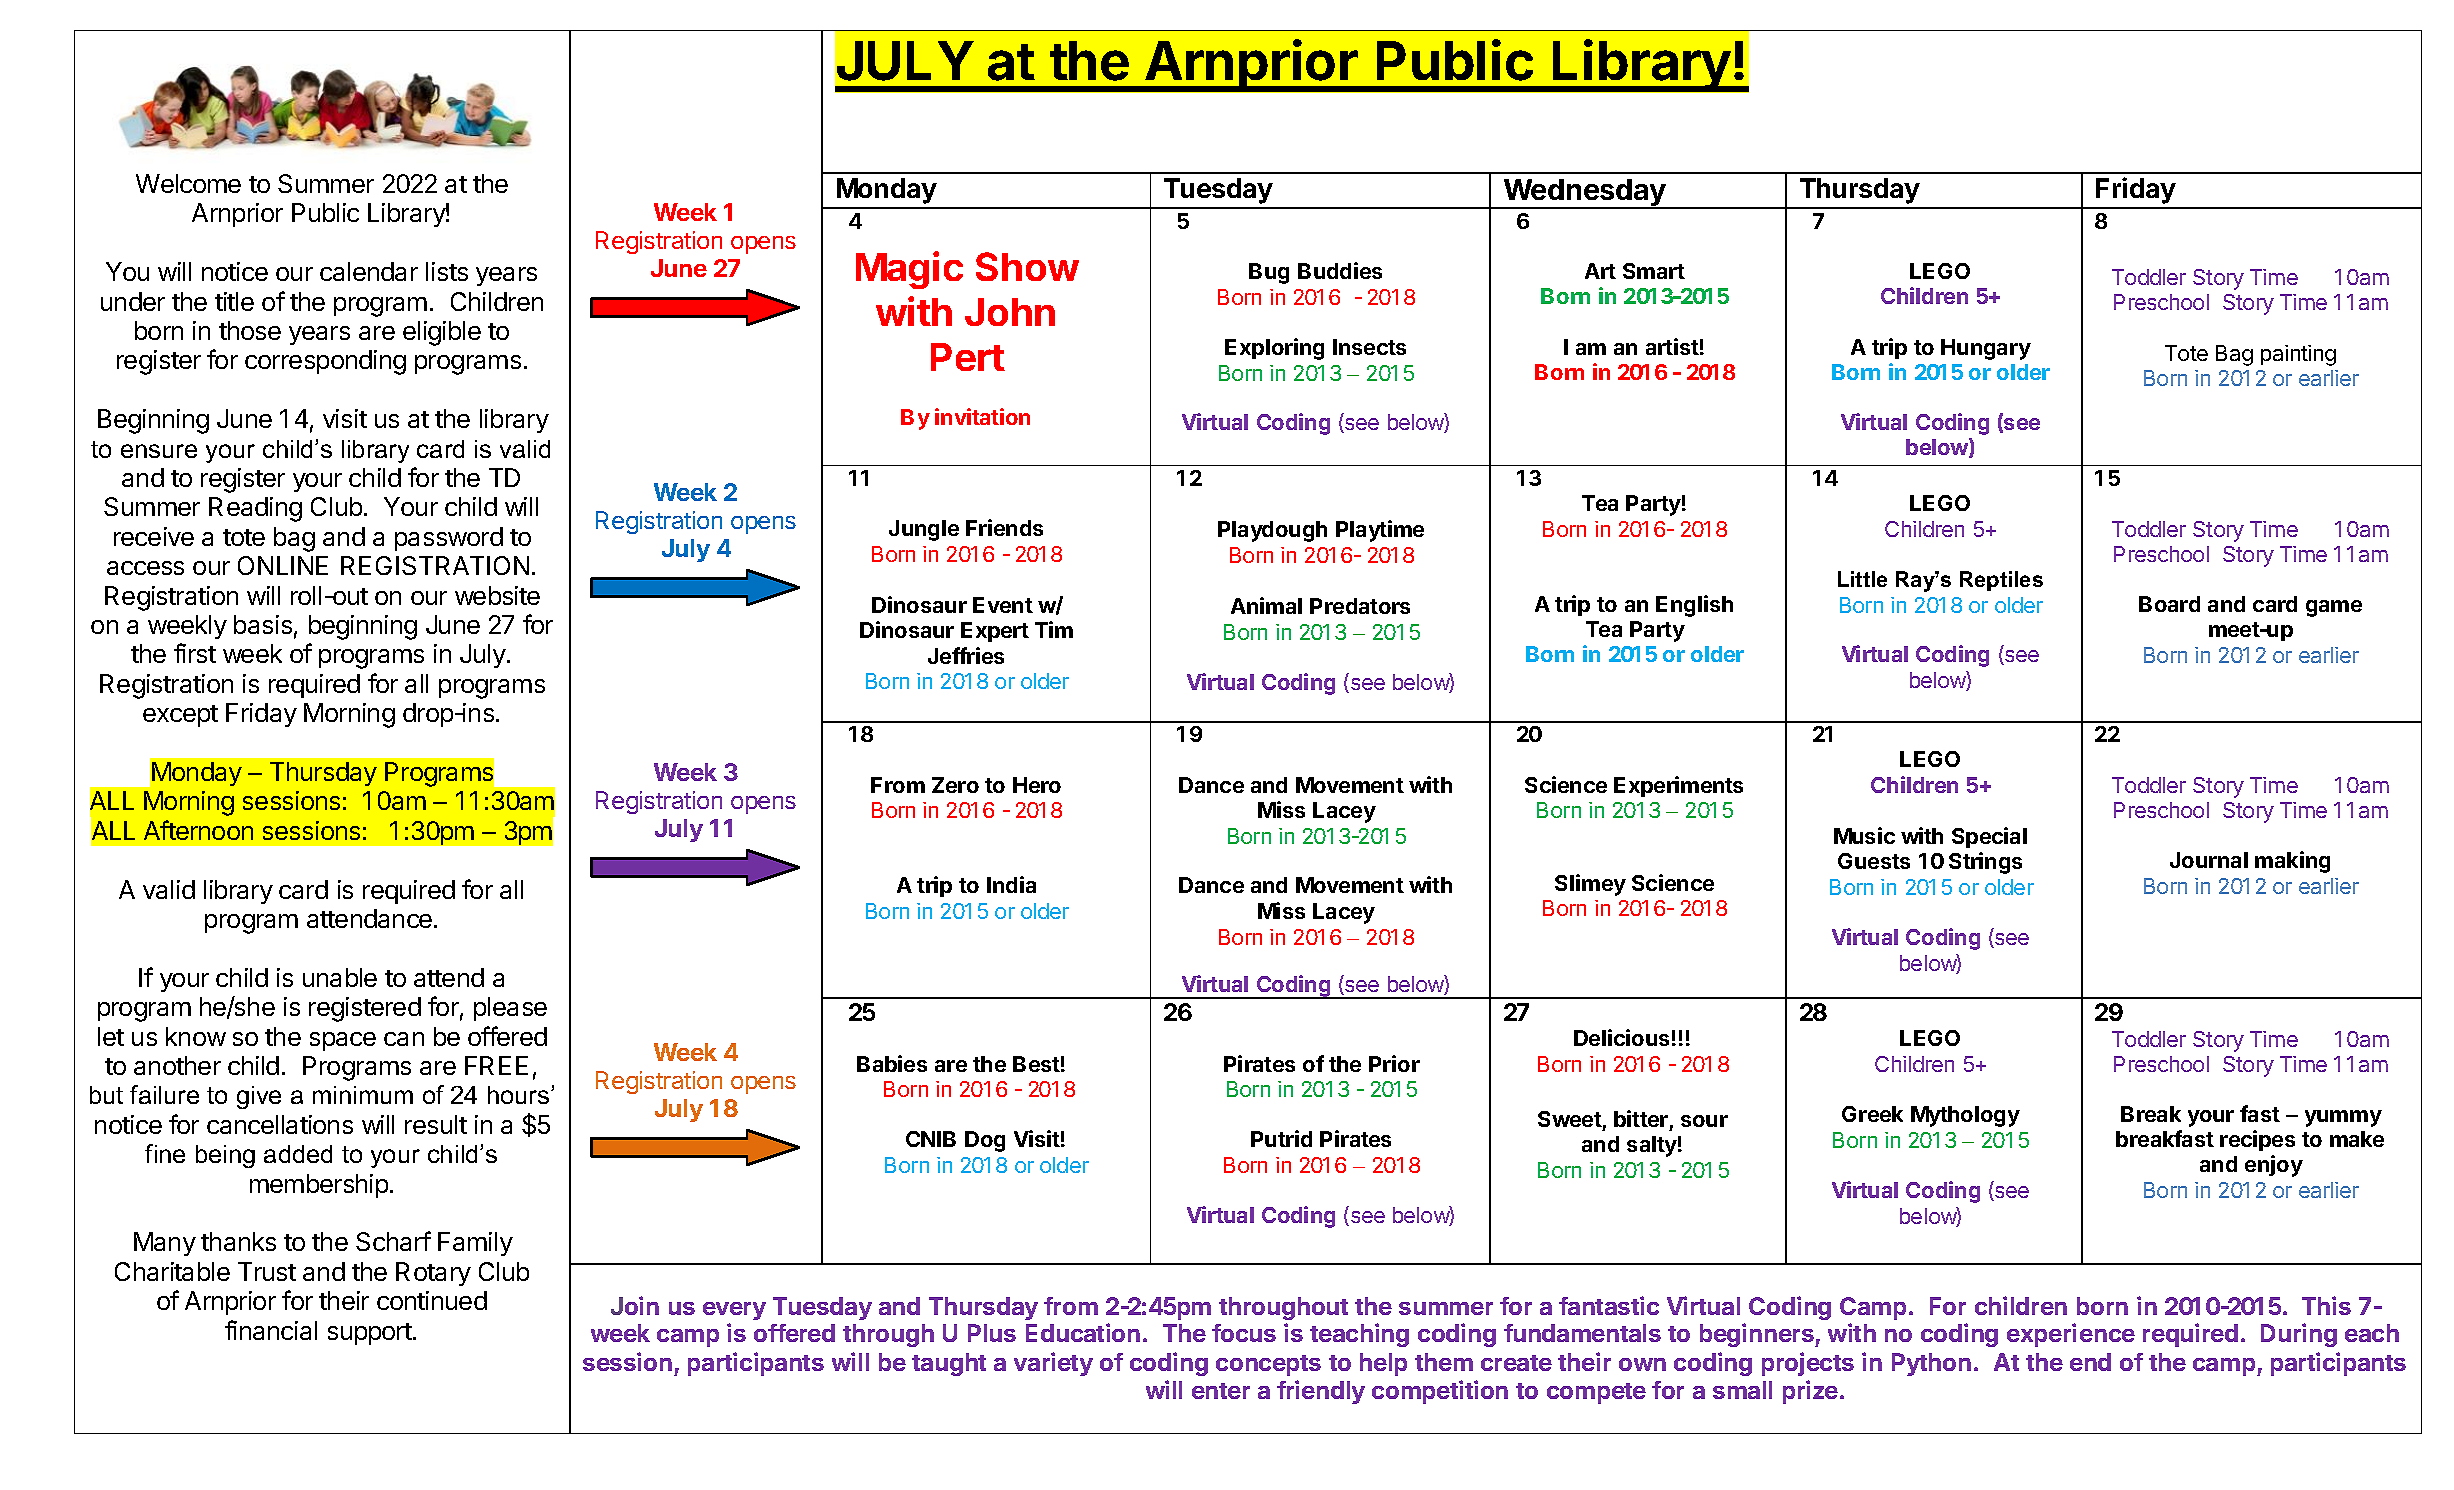 The height and width of the screenshot is (1490, 2454). Describe the element at coordinates (1654, 271) in the screenshot. I see `Smart` at that location.
